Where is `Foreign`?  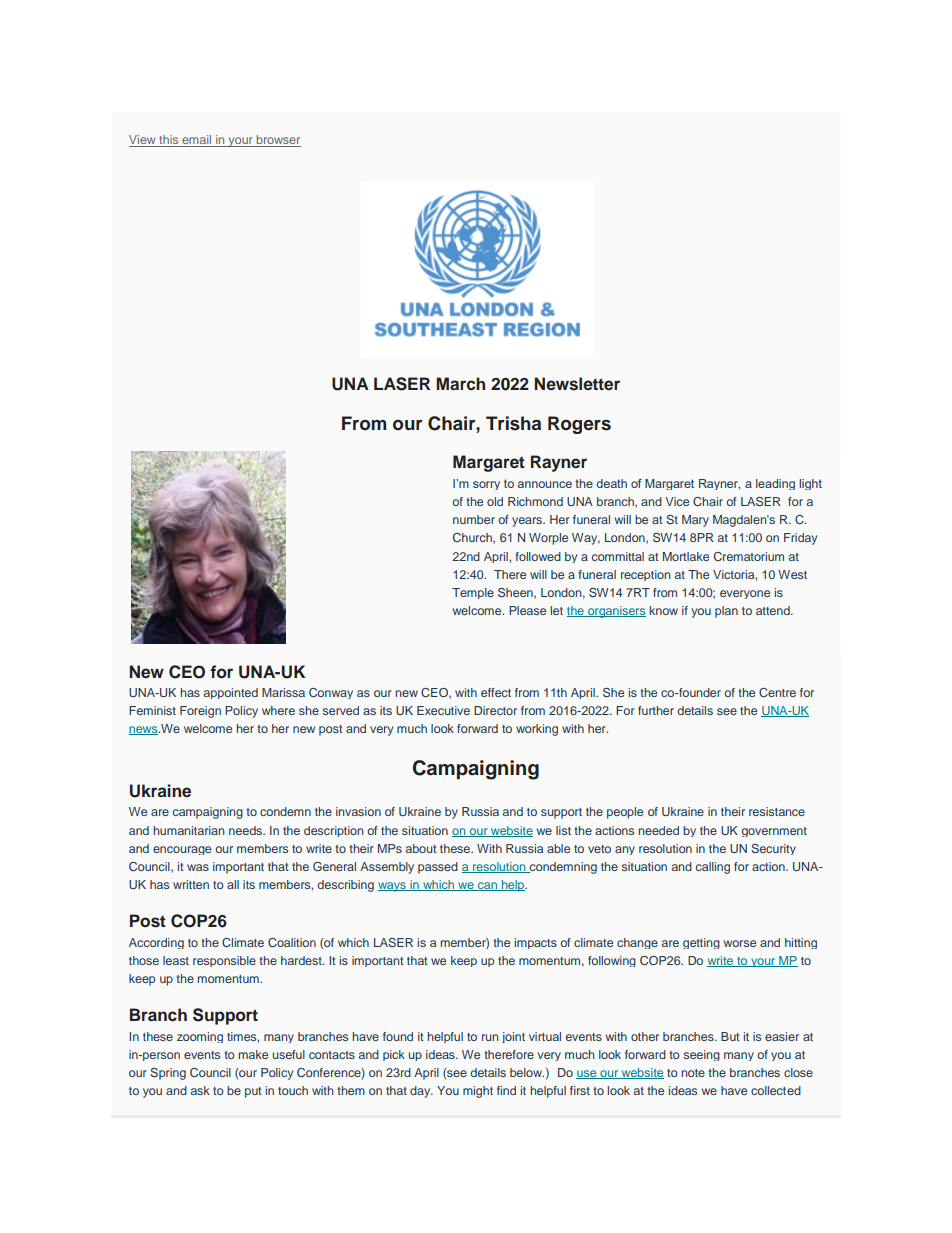 Foreign is located at coordinates (200, 712).
